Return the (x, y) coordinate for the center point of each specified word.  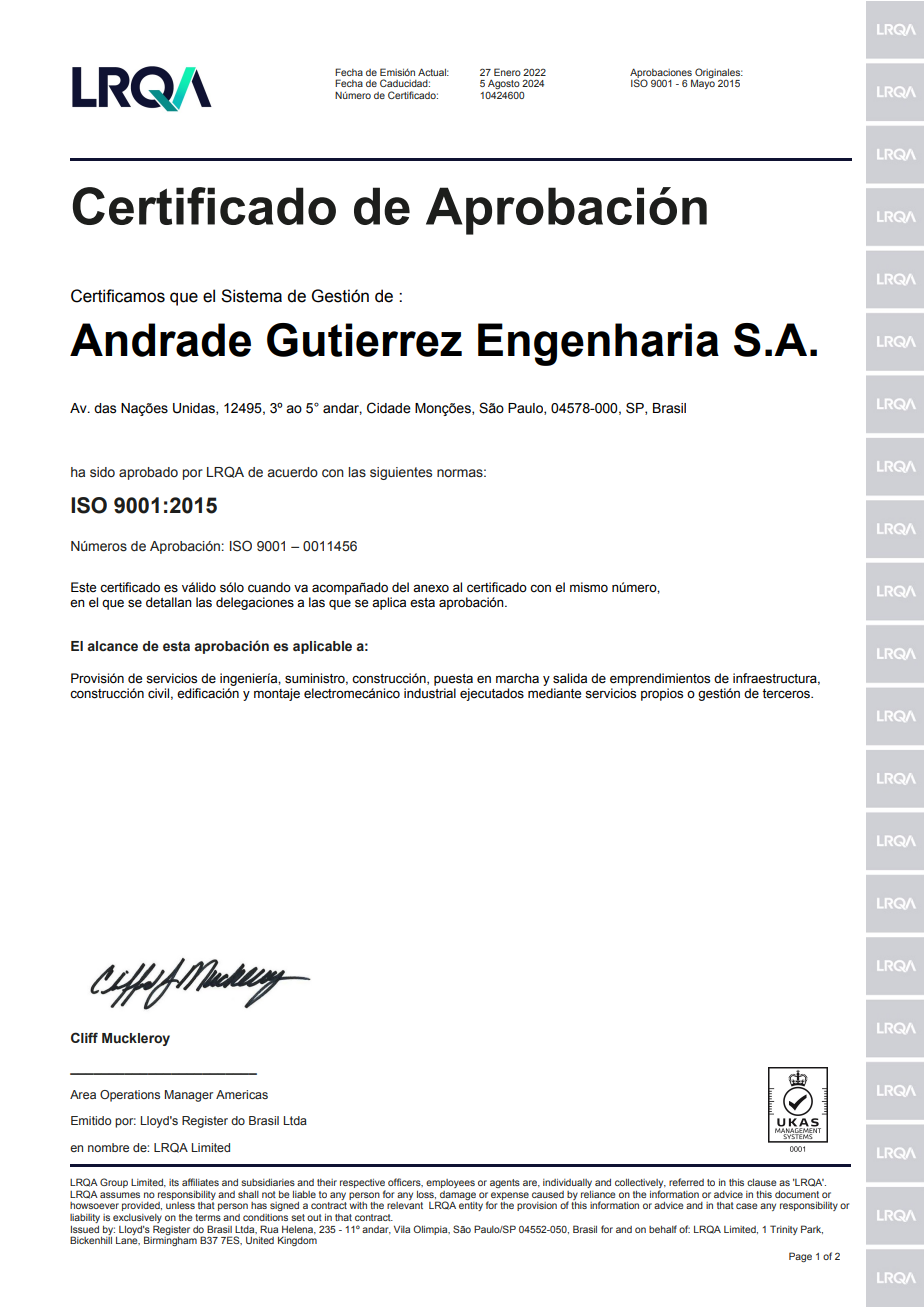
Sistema (251, 296)
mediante (554, 693)
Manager (189, 1096)
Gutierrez (364, 340)
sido (102, 472)
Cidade (389, 408)
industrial (430, 693)
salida (570, 678)
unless (180, 1205)
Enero (507, 72)
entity (471, 1206)
